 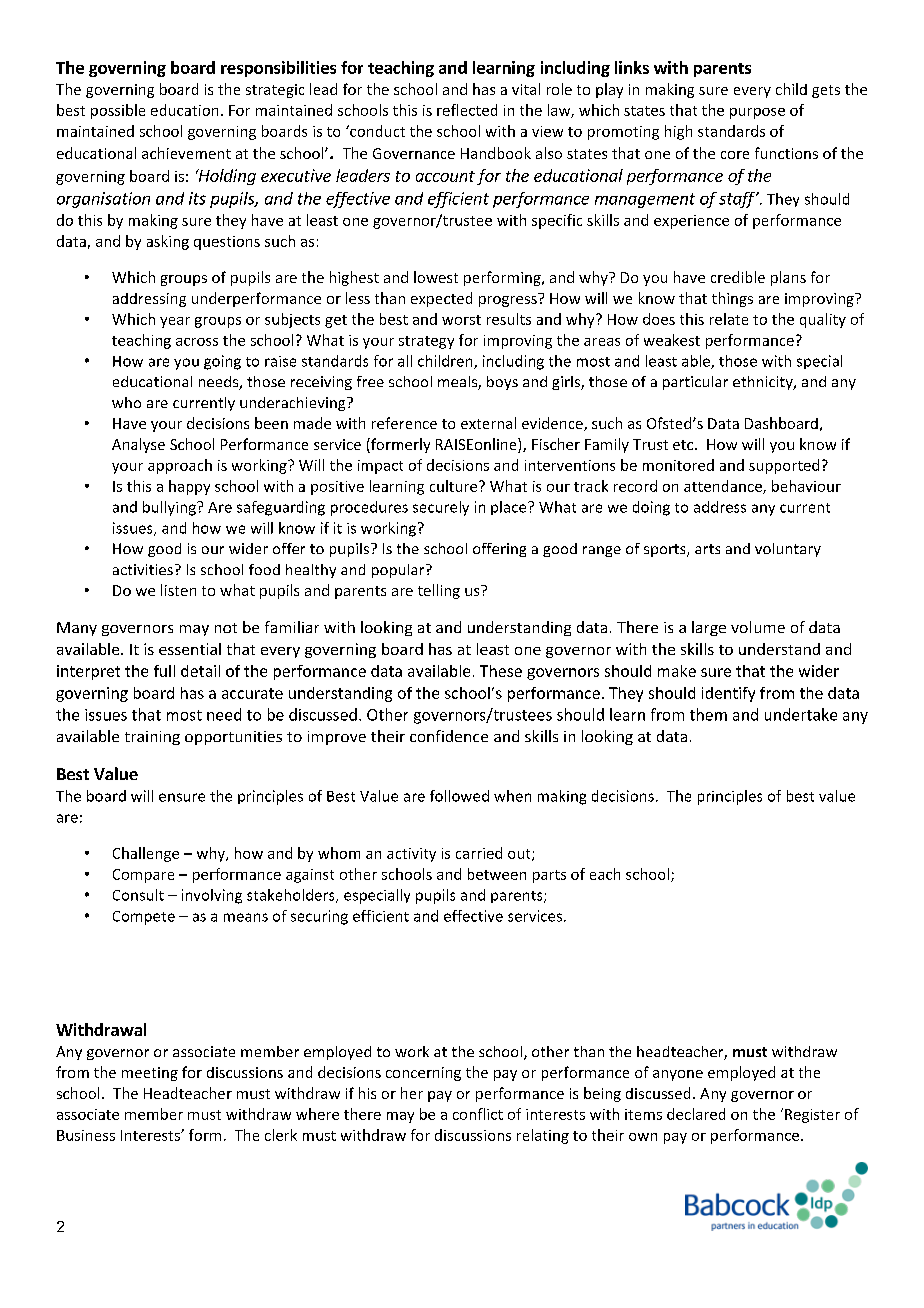 I want to click on reflected, so click(x=467, y=110).
